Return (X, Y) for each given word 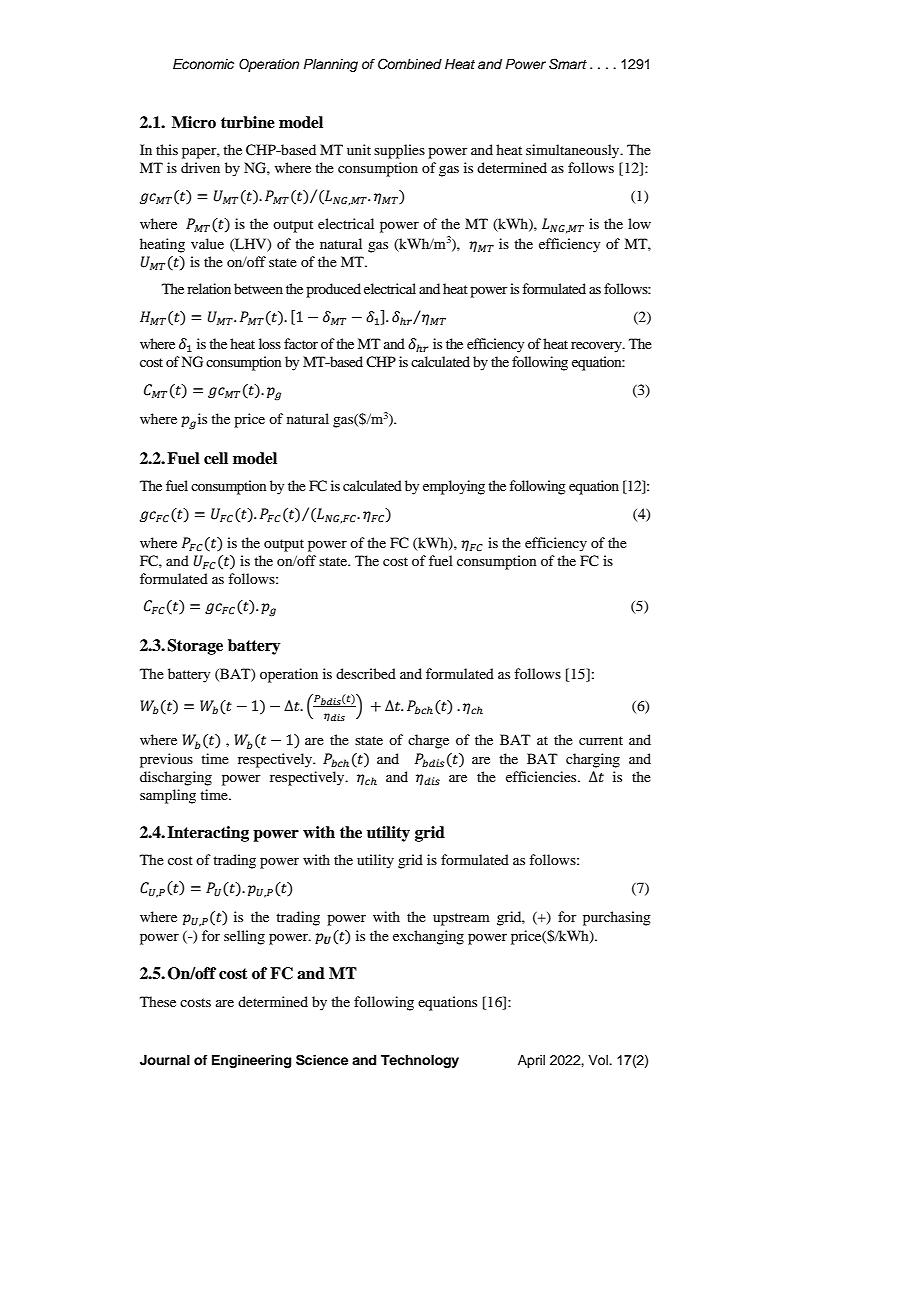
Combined (410, 64)
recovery (597, 347)
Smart (568, 64)
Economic (203, 64)
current (601, 740)
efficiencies (542, 776)
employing (454, 487)
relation (209, 288)
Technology (420, 1061)
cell (216, 458)
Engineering (251, 1061)
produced (333, 290)
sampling (168, 796)
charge (428, 741)
